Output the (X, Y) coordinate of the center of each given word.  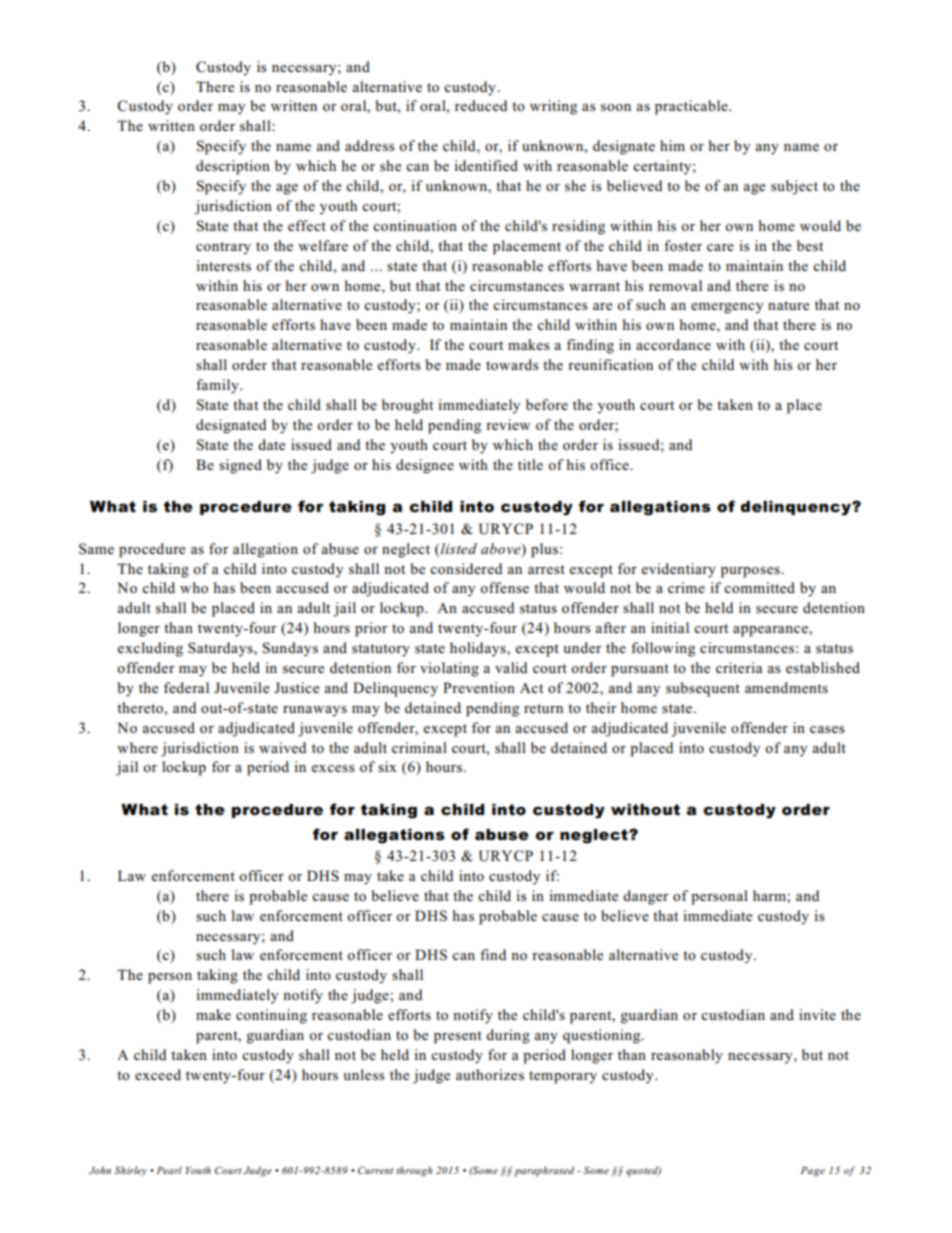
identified (486, 165)
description (233, 167)
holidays (479, 649)
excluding (150, 649)
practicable (692, 107)
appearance (771, 631)
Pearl (169, 1170)
